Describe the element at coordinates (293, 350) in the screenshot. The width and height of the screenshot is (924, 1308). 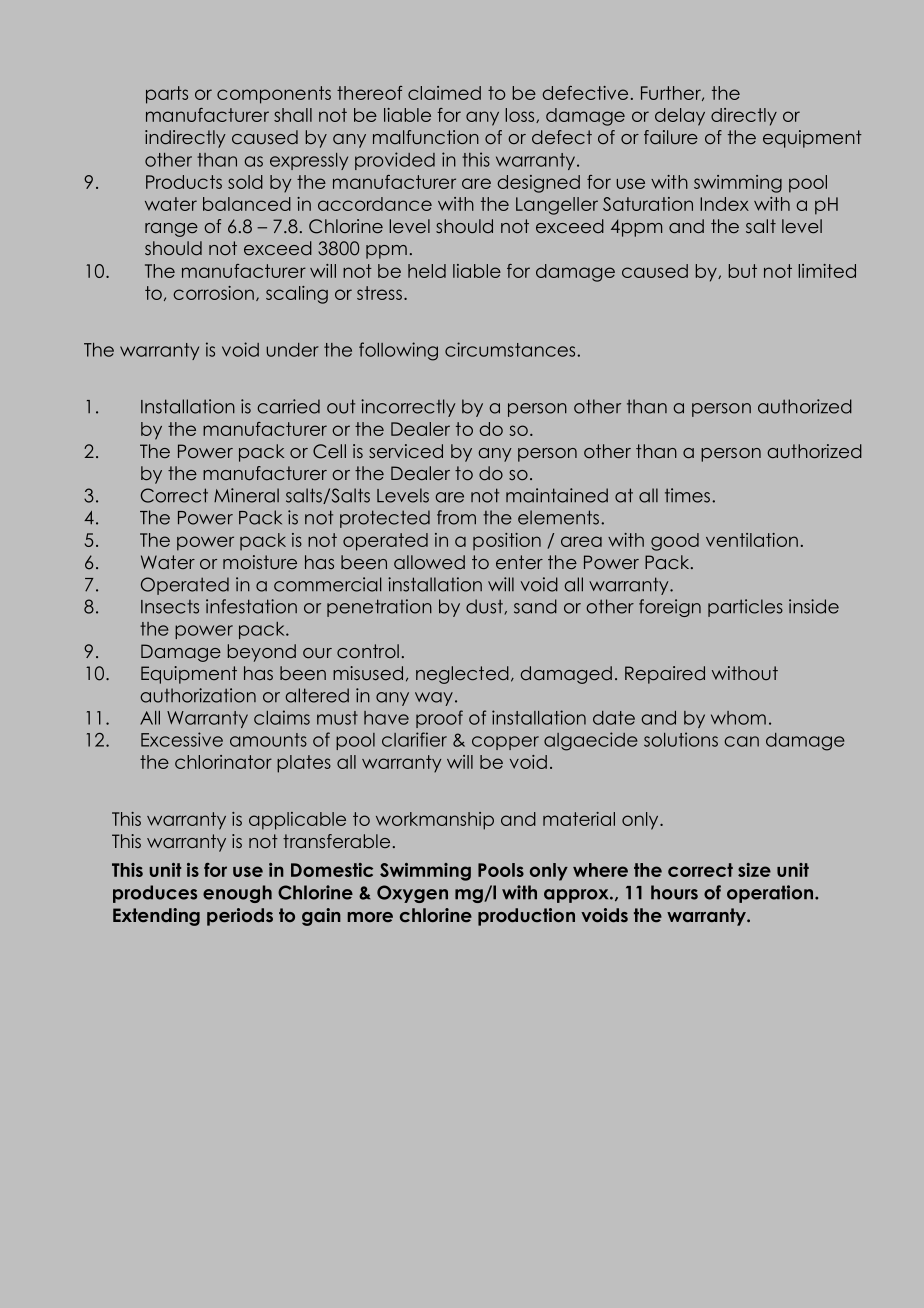
I see `under` at that location.
